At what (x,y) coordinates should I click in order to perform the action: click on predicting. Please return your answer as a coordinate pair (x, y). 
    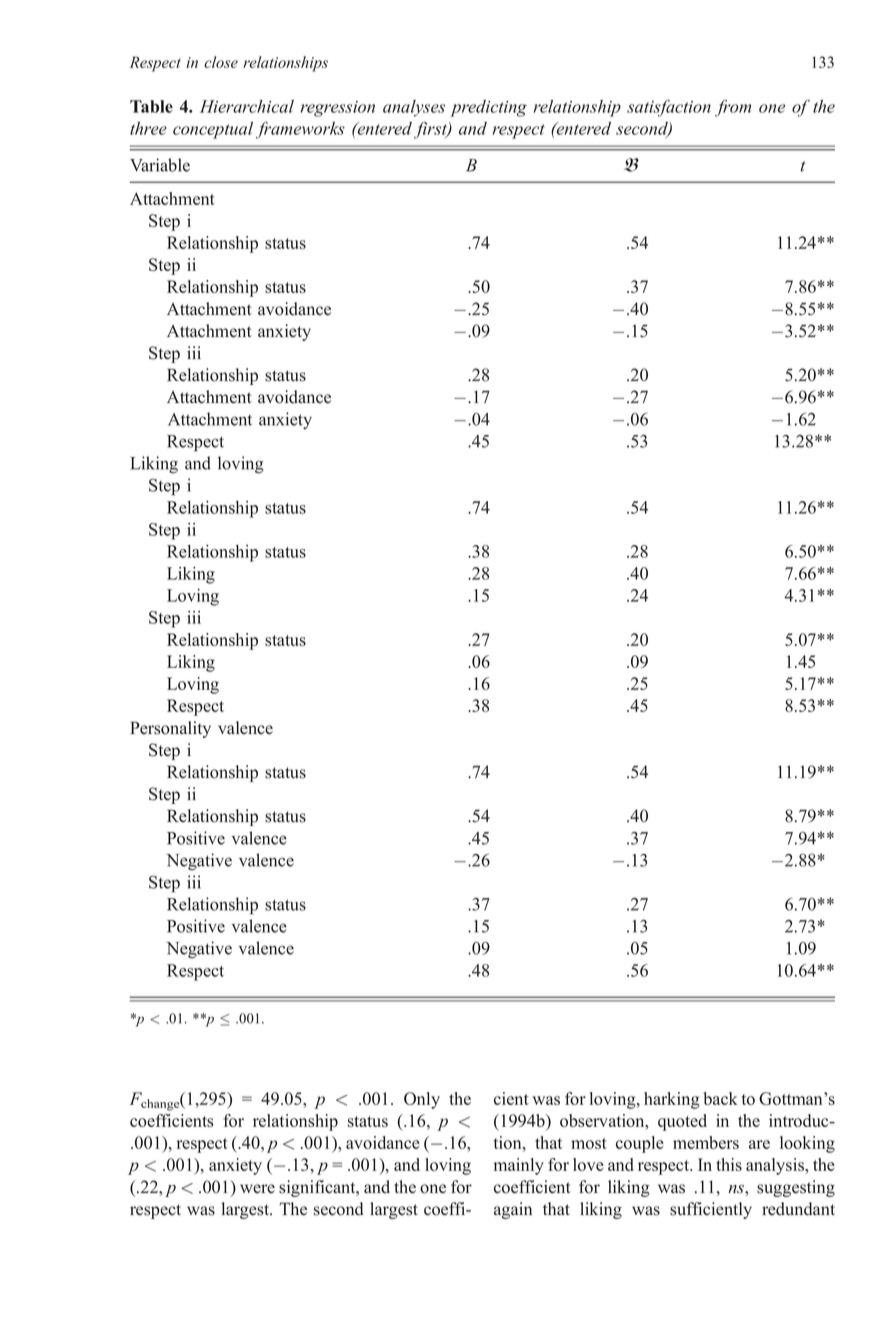
    Looking at the image, I should click on (488, 108).
